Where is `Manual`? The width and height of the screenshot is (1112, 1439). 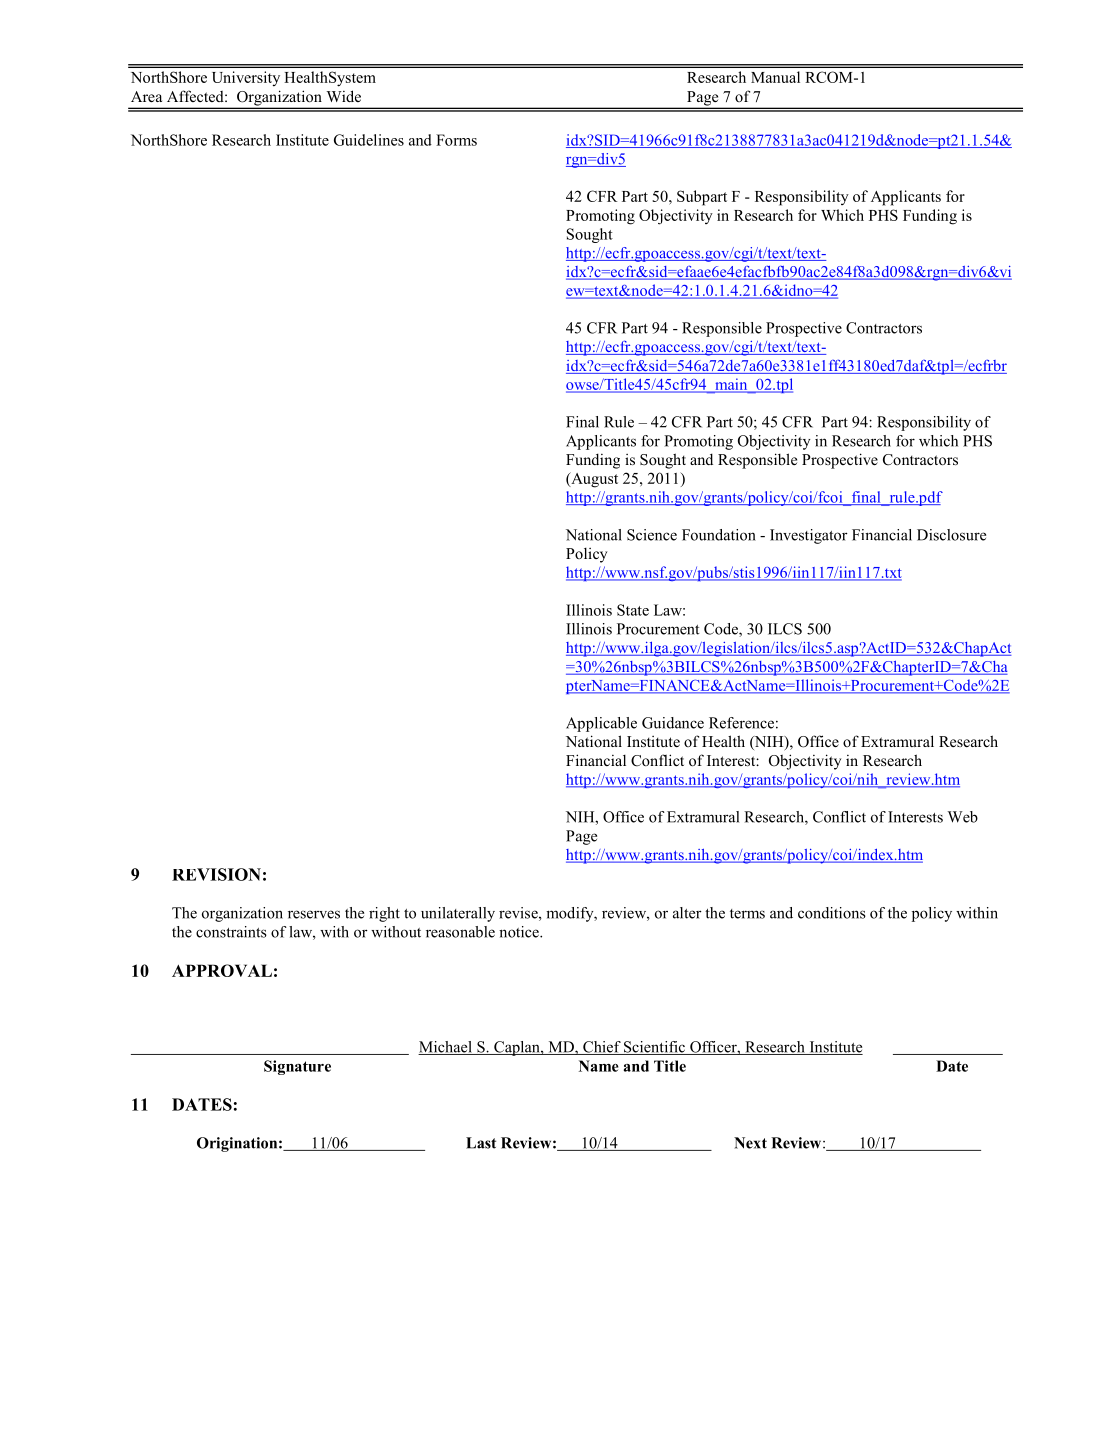 Manual is located at coordinates (775, 77).
